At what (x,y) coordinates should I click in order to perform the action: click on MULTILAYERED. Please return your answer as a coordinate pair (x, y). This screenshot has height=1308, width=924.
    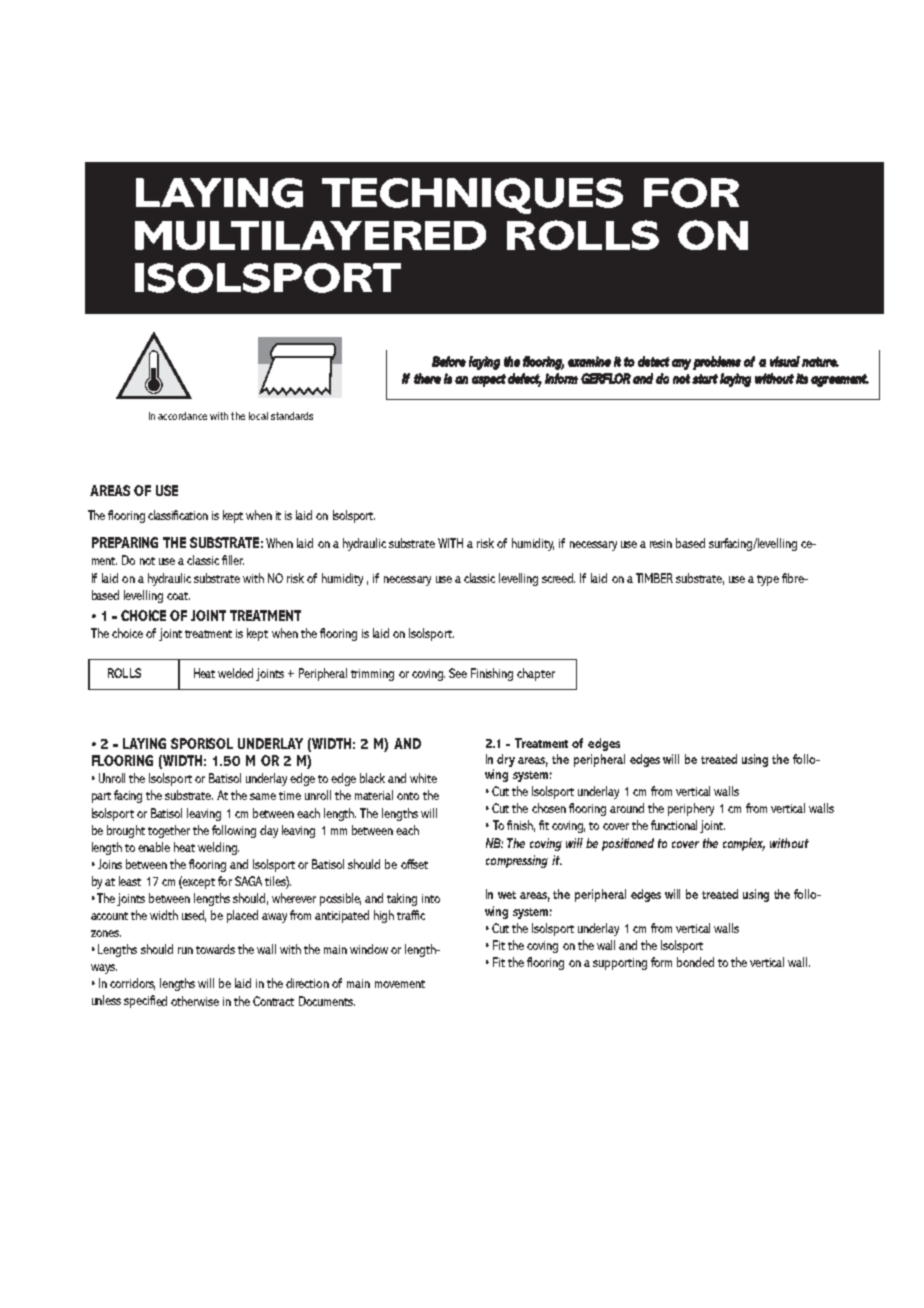
    Looking at the image, I should click on (310, 235).
